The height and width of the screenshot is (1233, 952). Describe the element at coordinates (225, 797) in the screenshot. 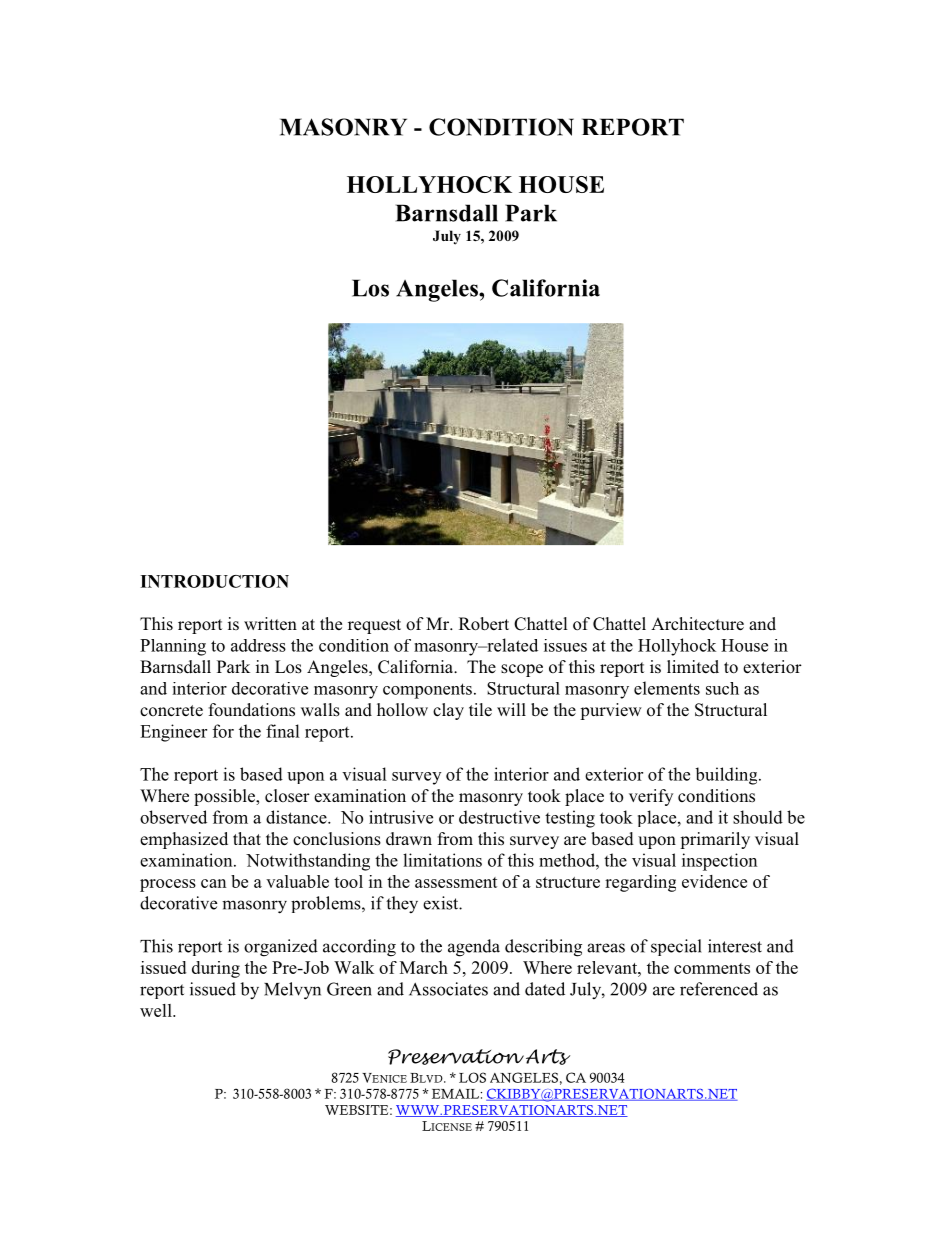

I see `possible` at that location.
